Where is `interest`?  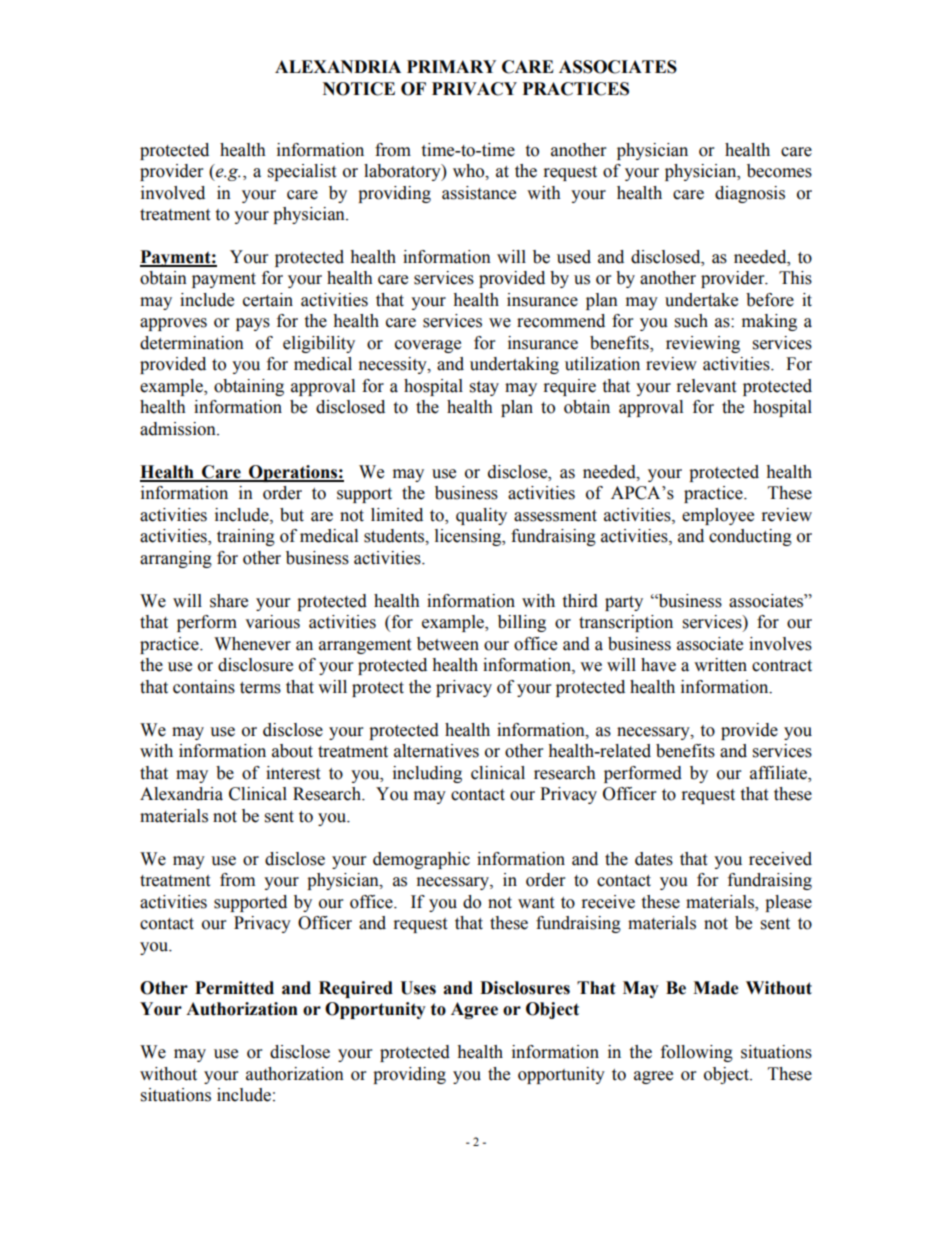 interest is located at coordinates (293, 773).
